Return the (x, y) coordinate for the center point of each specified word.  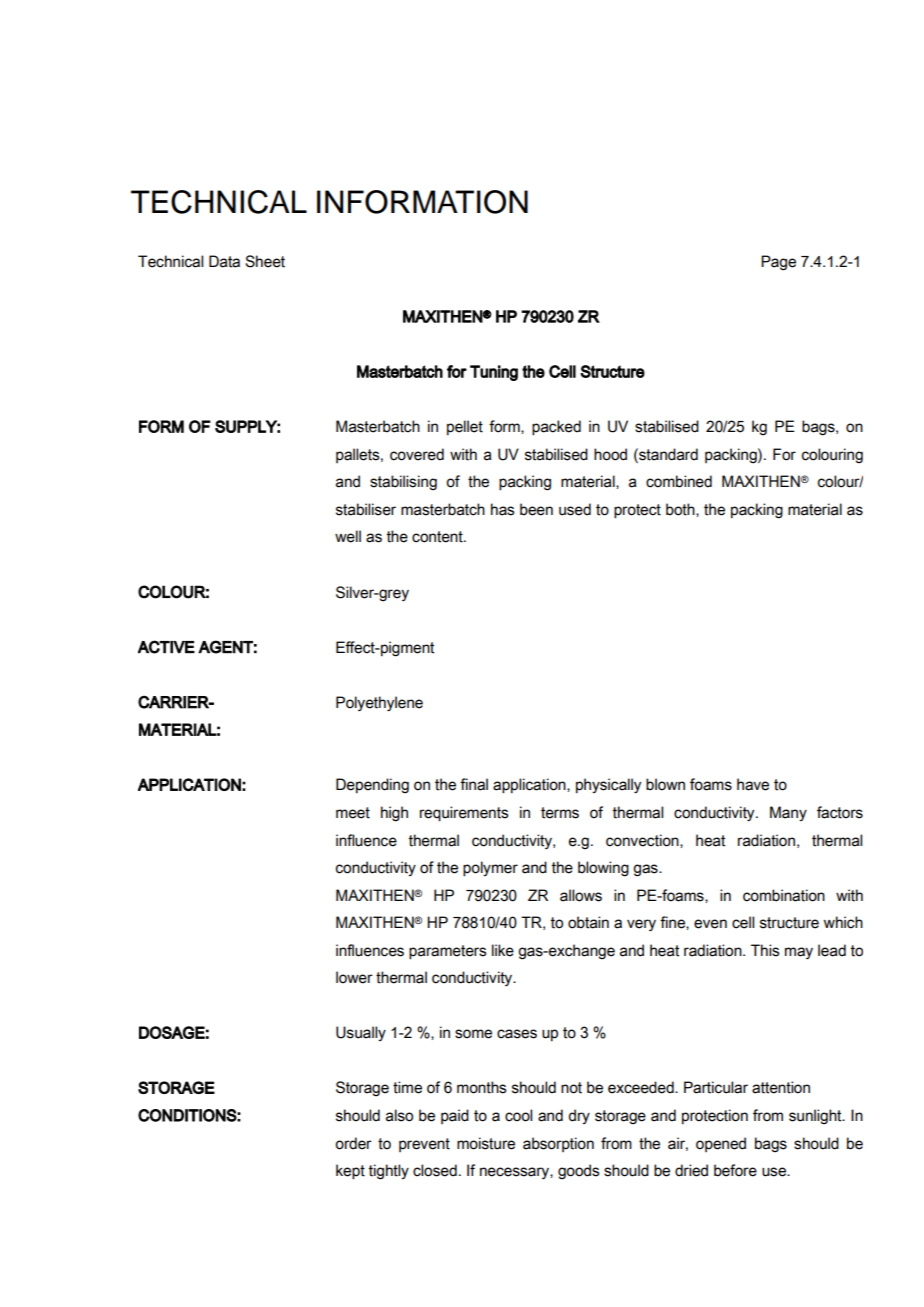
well (348, 536)
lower (354, 977)
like (503, 950)
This (765, 950)
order (353, 1143)
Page (778, 263)
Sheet (265, 261)
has (502, 509)
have (753, 784)
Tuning (494, 373)
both (681, 510)
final (474, 784)
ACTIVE (166, 647)
